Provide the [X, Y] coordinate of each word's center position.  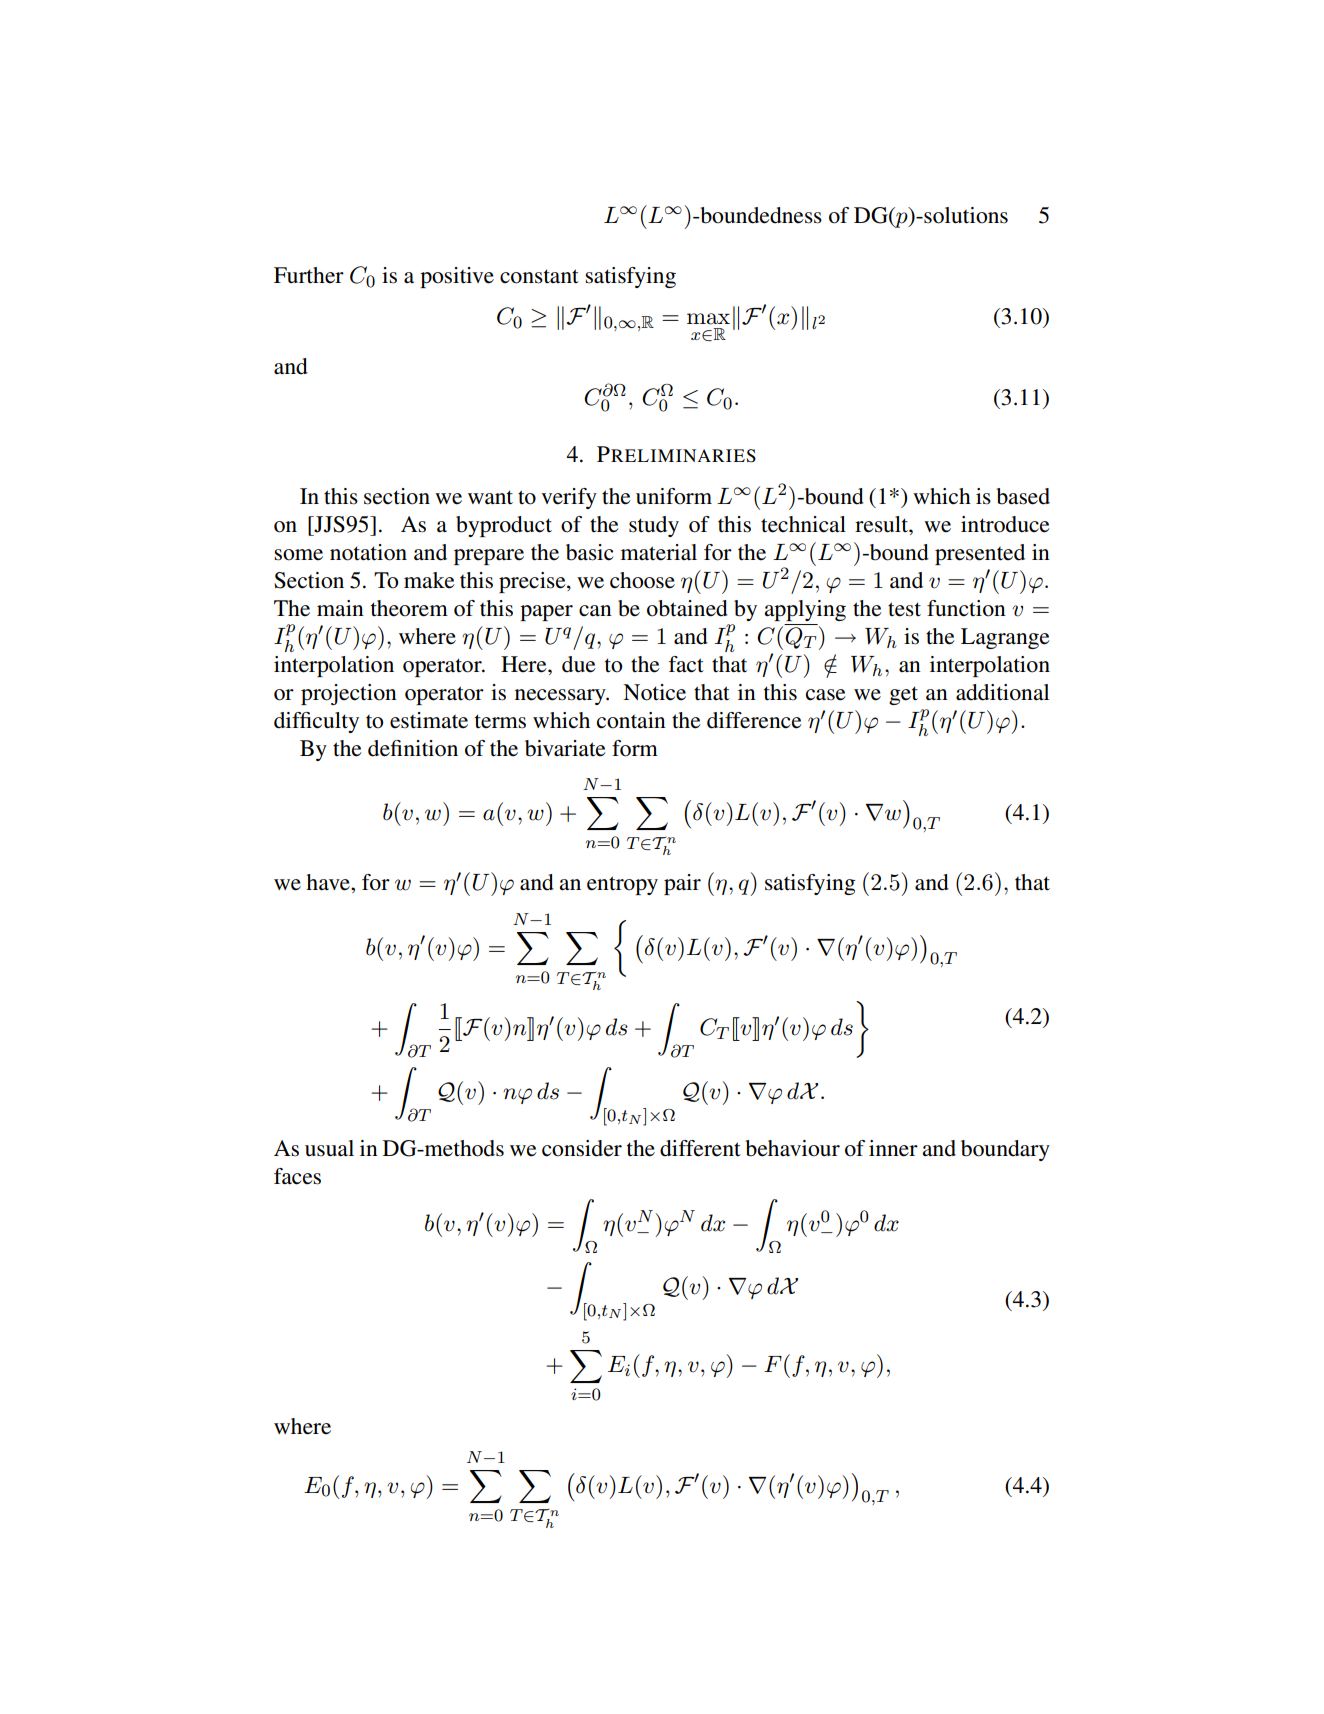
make [429, 580]
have [329, 882]
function [966, 608]
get [903, 695]
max [708, 319]
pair [682, 884]
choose [642, 580]
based [1023, 496]
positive [457, 277]
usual [329, 1148]
